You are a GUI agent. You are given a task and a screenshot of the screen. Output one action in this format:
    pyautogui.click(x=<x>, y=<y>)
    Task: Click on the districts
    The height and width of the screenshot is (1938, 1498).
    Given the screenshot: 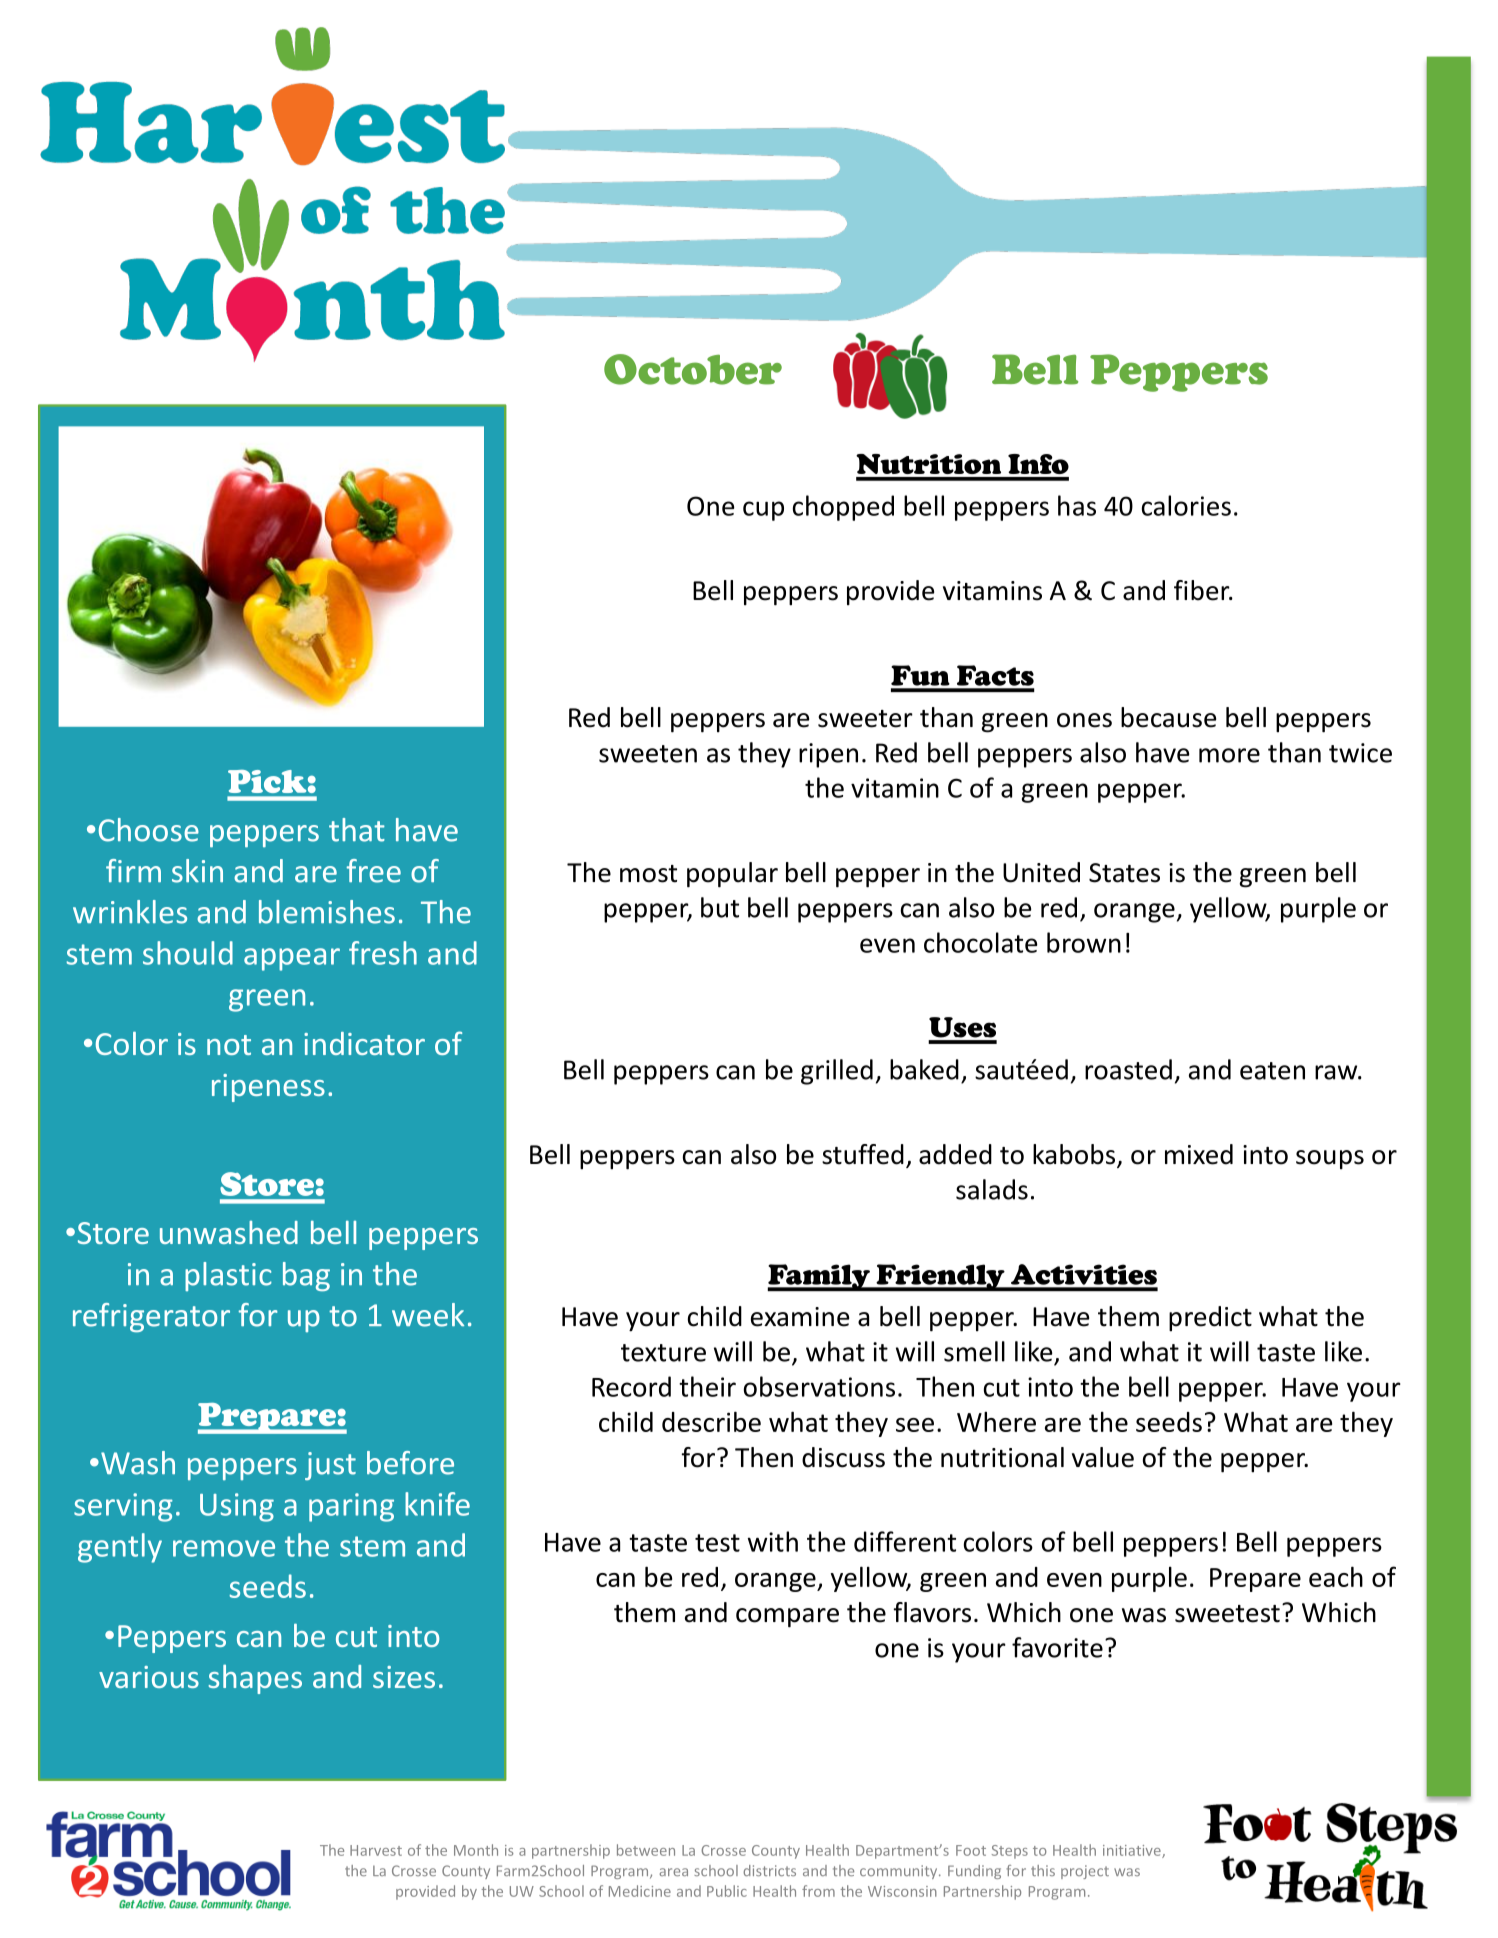 What is the action you would take?
    pyautogui.click(x=769, y=1870)
